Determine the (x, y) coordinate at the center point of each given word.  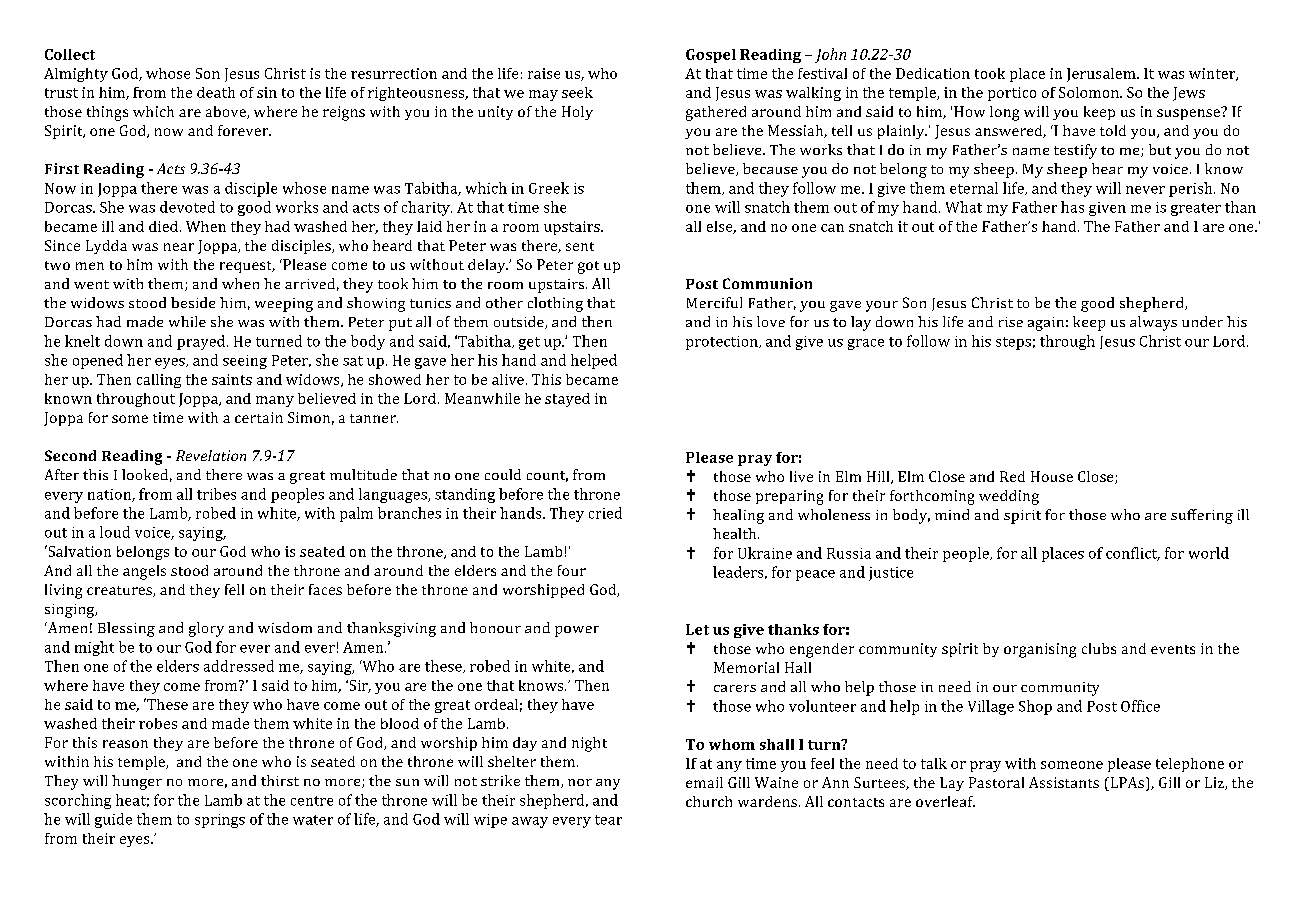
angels (144, 572)
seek (577, 92)
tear (608, 820)
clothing (555, 304)
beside (193, 302)
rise (1011, 322)
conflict (1133, 554)
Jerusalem (1102, 75)
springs (220, 821)
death (216, 92)
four (572, 570)
